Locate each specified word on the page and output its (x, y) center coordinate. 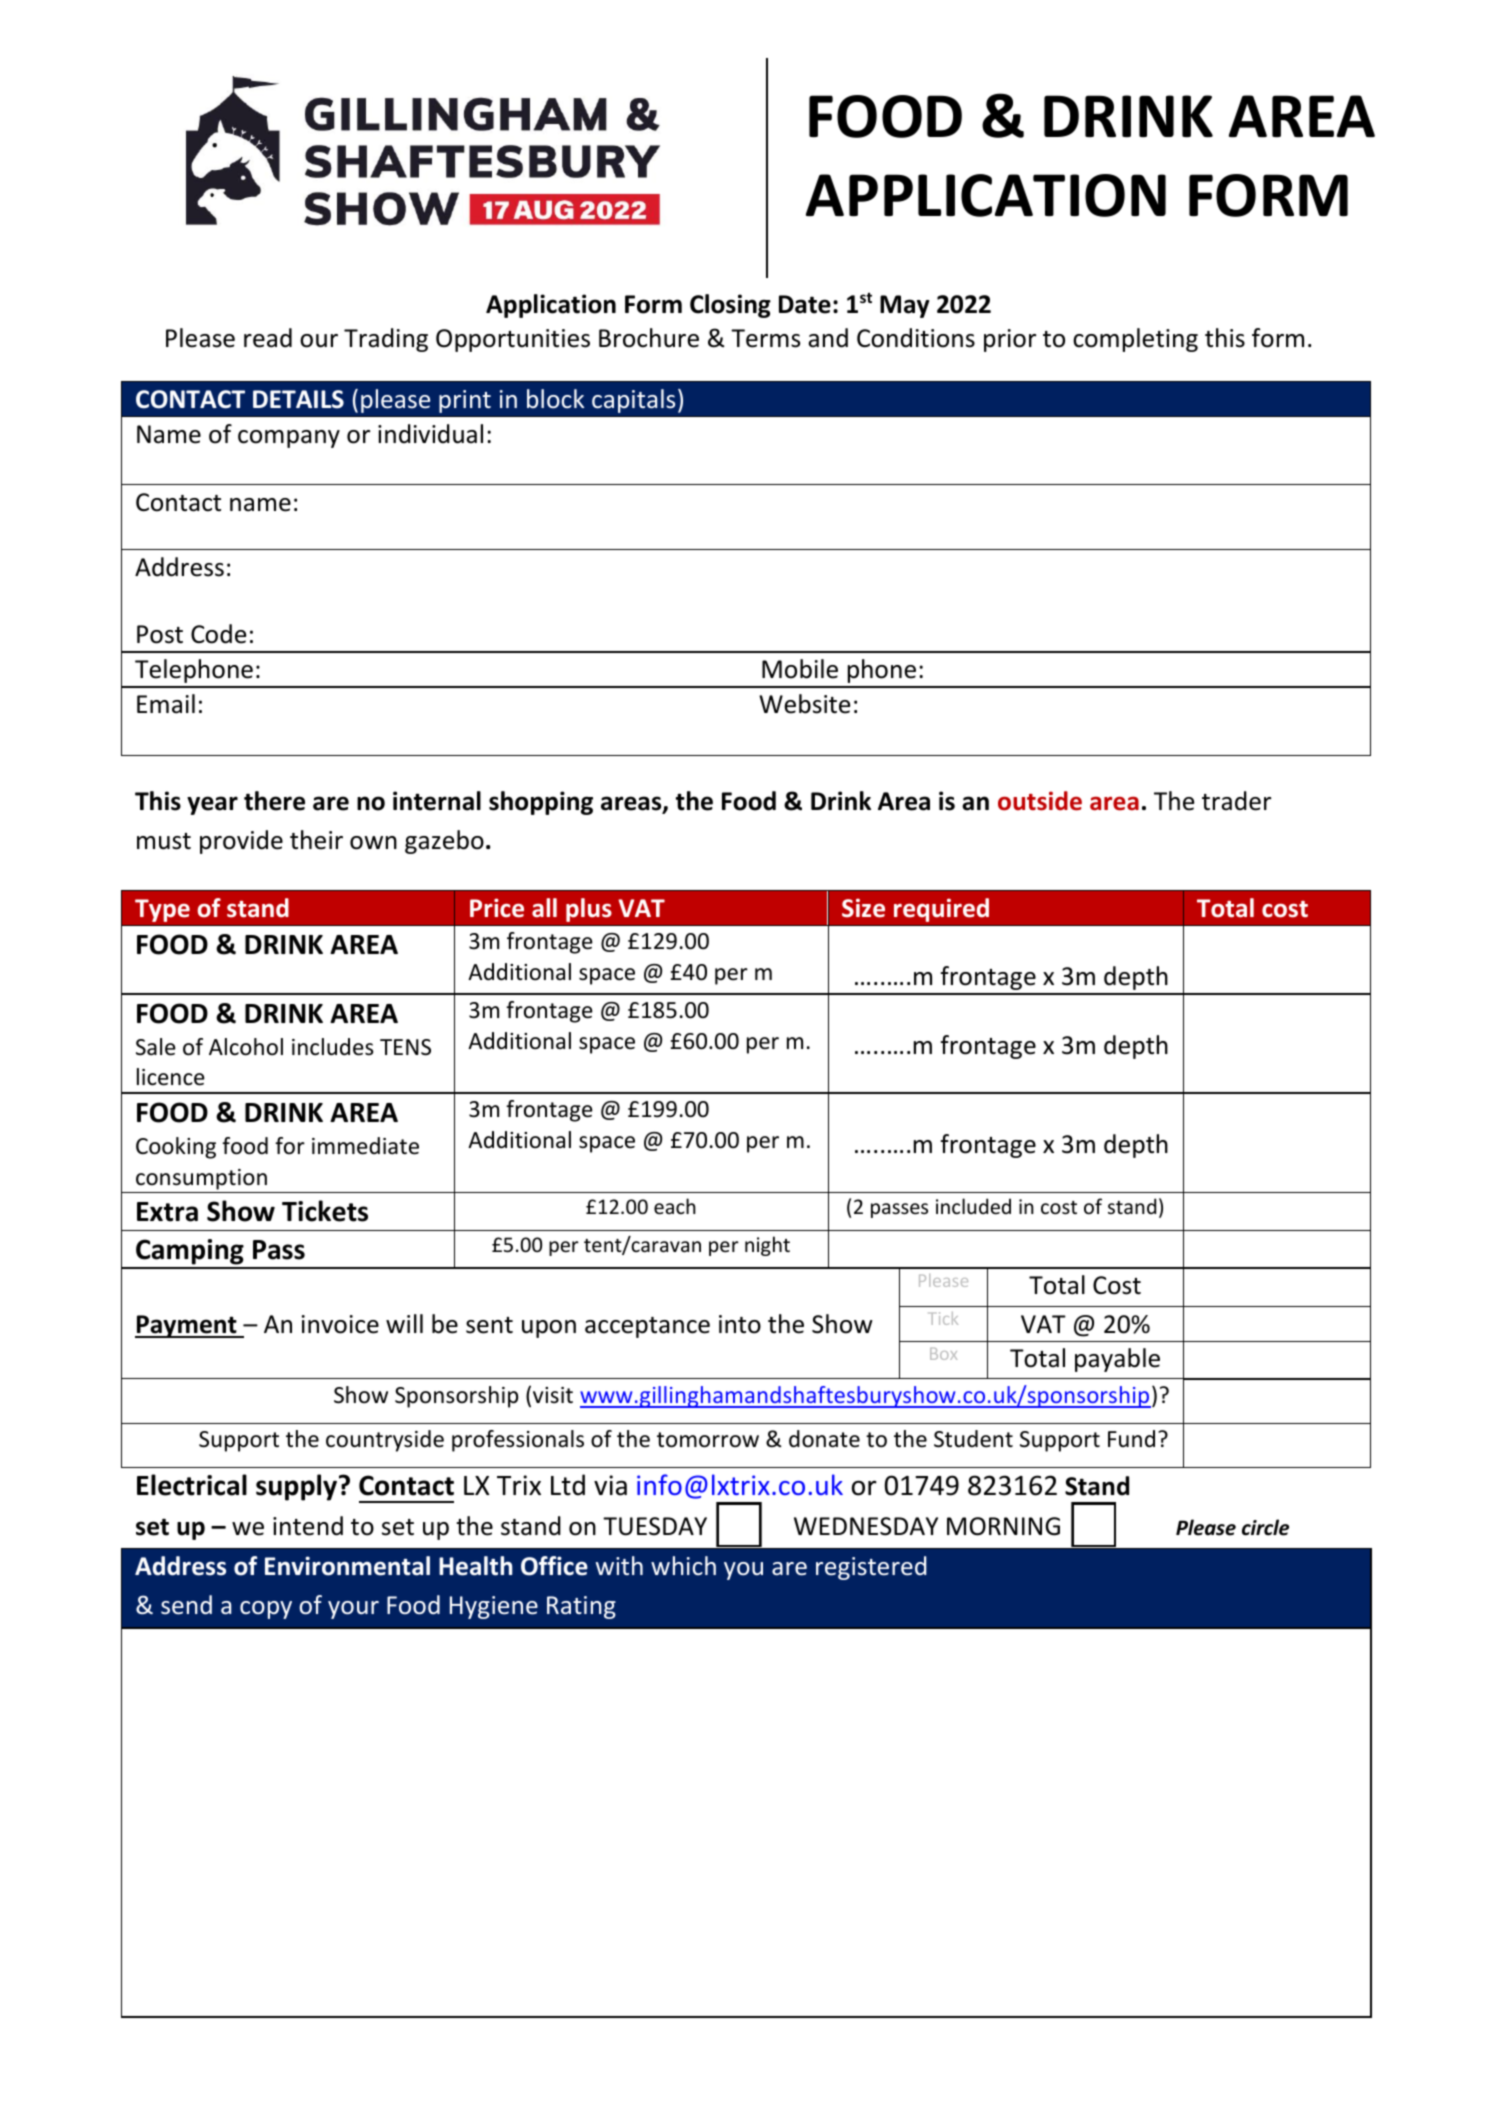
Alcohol (246, 1047)
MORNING (1003, 1526)
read (268, 338)
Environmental (347, 1566)
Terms (765, 338)
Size (863, 908)
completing (1135, 340)
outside (1040, 801)
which (683, 1565)
